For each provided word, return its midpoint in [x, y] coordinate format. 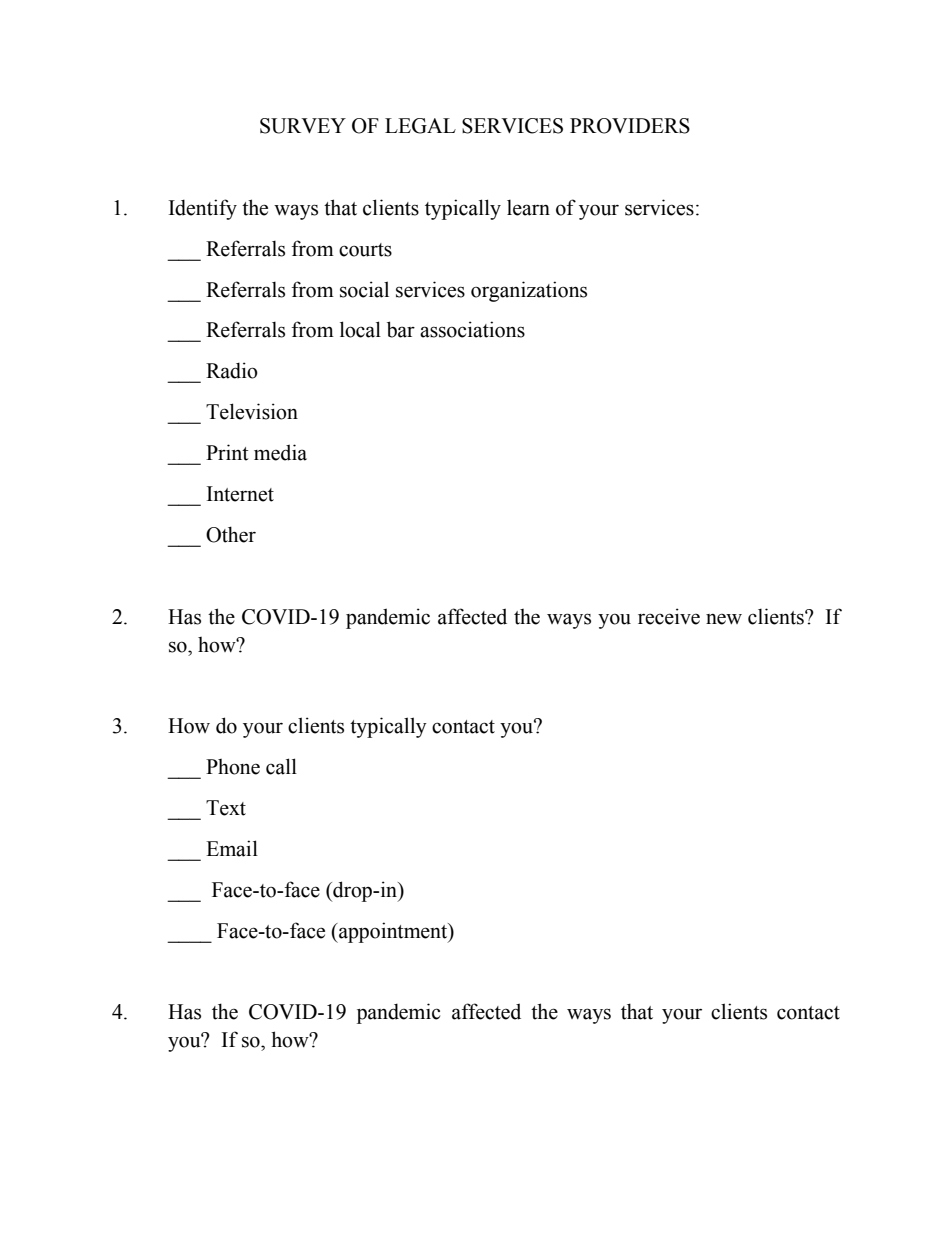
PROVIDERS [630, 126]
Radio [232, 370]
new [724, 619]
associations [472, 329]
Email [232, 848]
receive [669, 616]
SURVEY [303, 126]
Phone [233, 767]
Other [231, 534]
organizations [529, 291]
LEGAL [420, 126]
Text [226, 808]
